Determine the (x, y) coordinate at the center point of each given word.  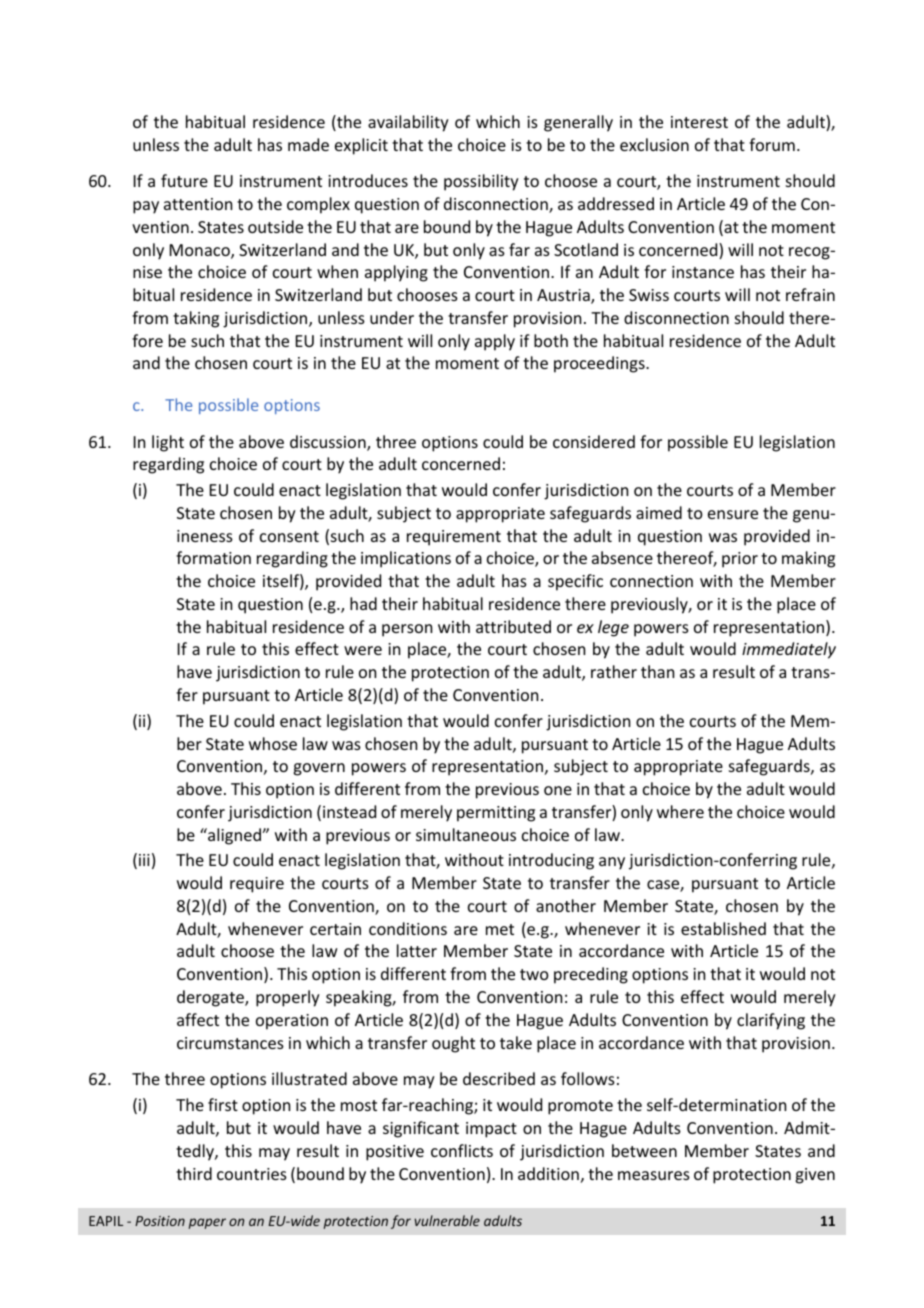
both (551, 340)
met (500, 929)
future (184, 180)
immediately (789, 650)
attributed (513, 626)
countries (252, 1174)
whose (273, 743)
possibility (481, 182)
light (168, 443)
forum (772, 144)
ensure (733, 514)
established (723, 928)
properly (288, 998)
